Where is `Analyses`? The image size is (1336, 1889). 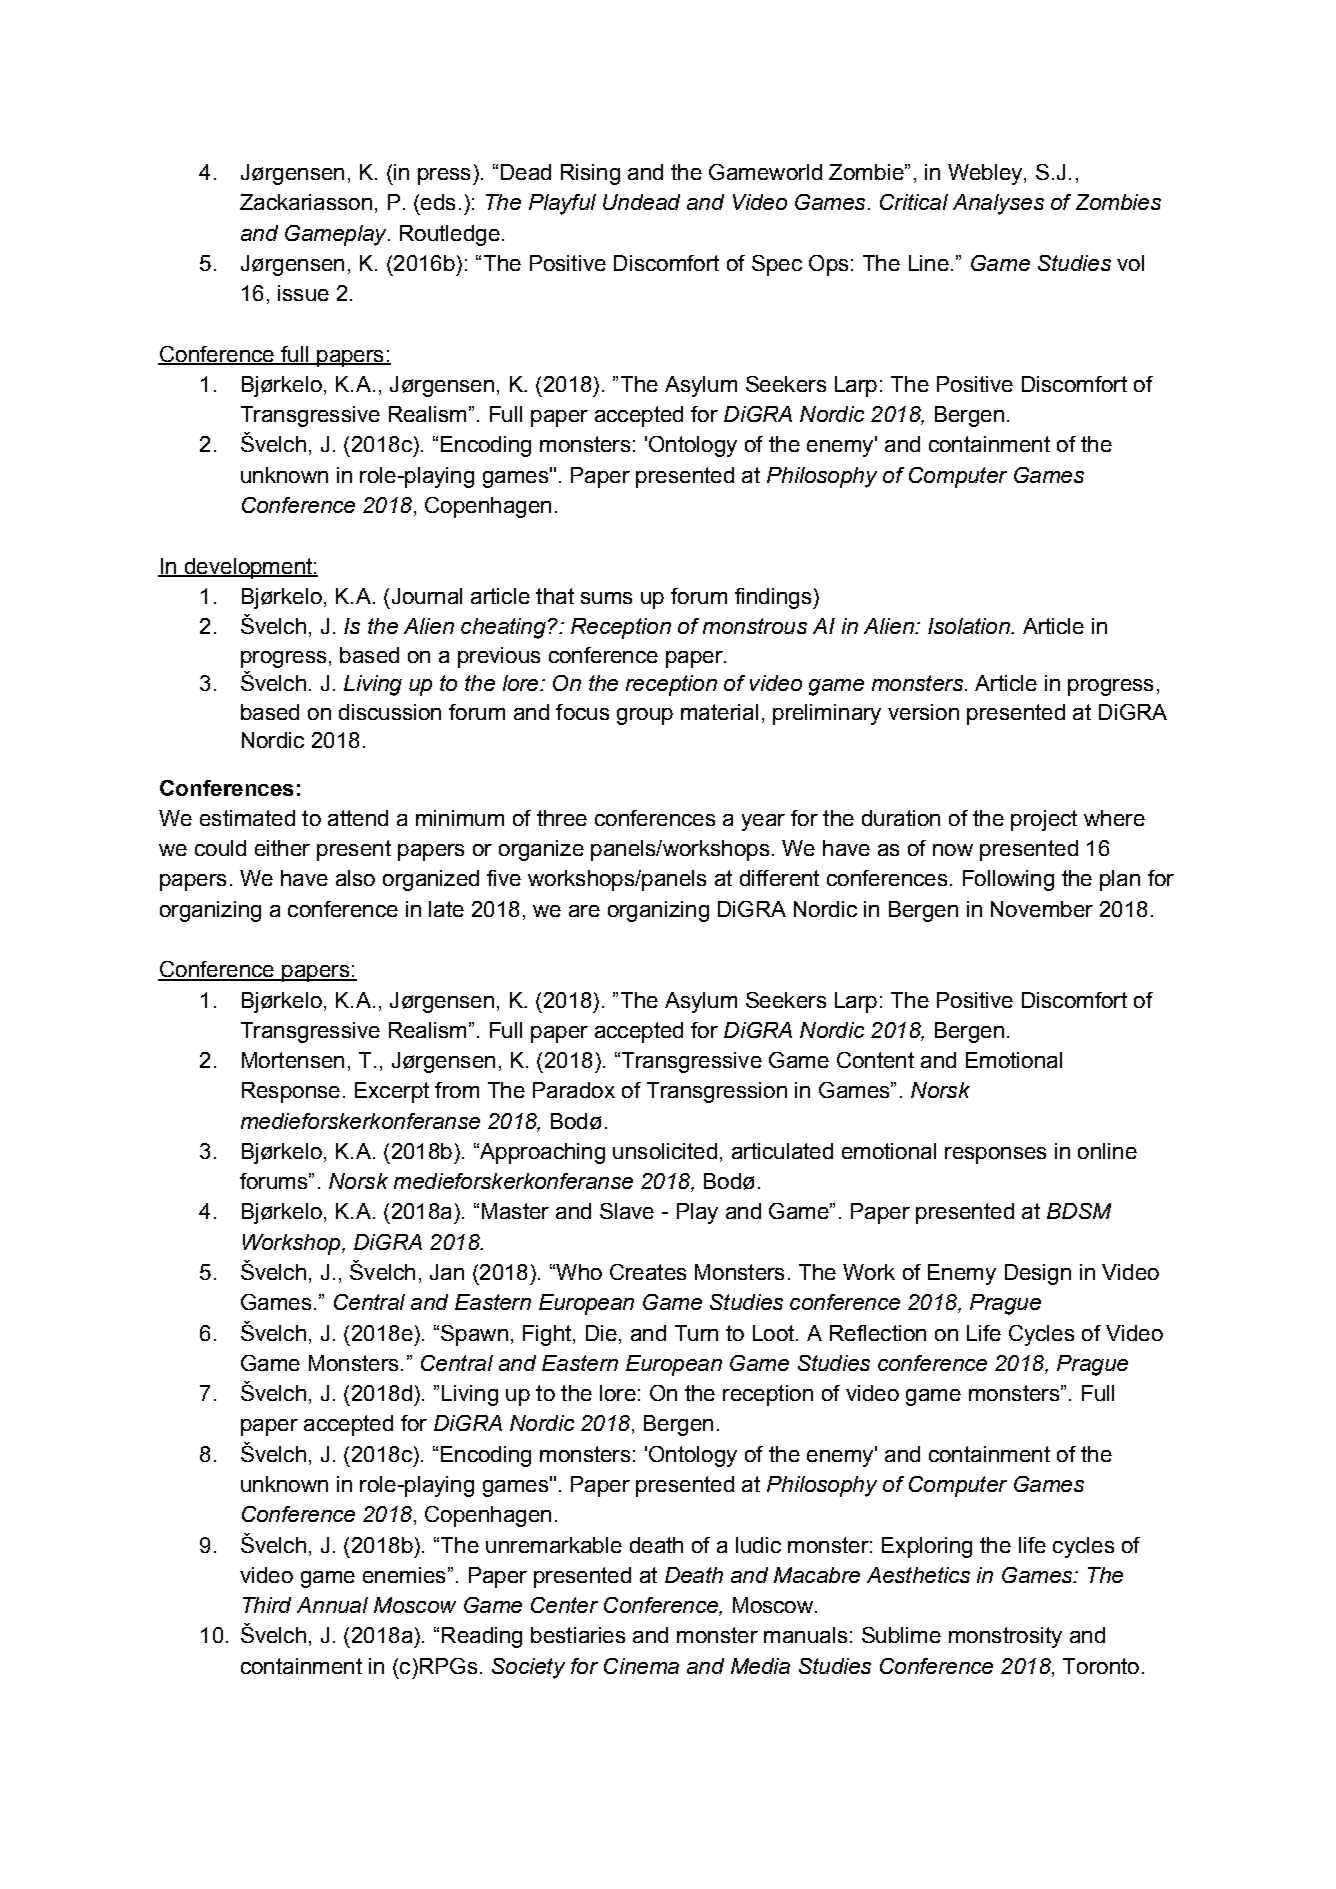
Analyses is located at coordinates (998, 204).
